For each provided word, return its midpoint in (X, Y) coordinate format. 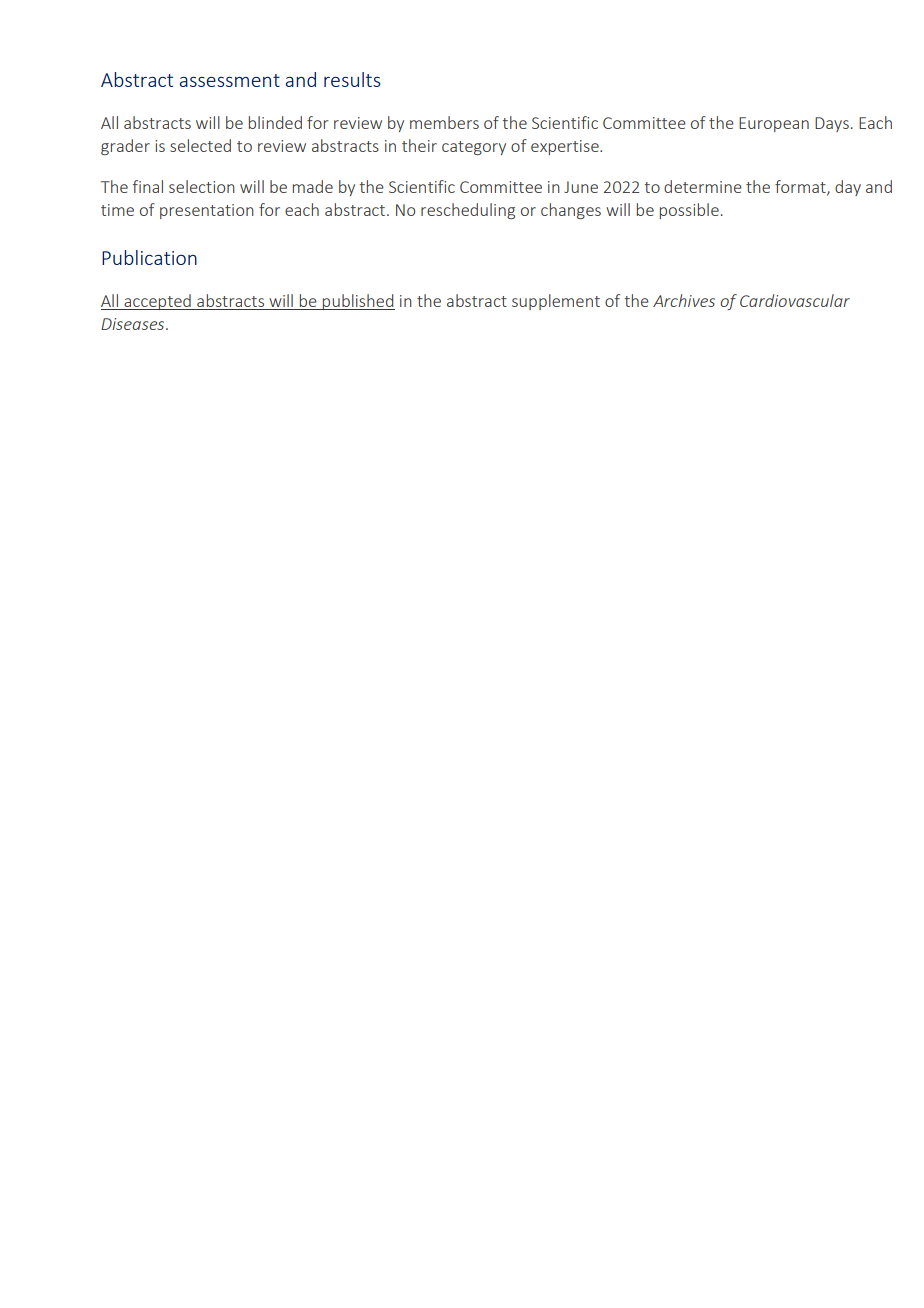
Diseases (134, 324)
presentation (207, 211)
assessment (229, 80)
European (774, 124)
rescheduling (468, 211)
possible (689, 211)
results (352, 79)
